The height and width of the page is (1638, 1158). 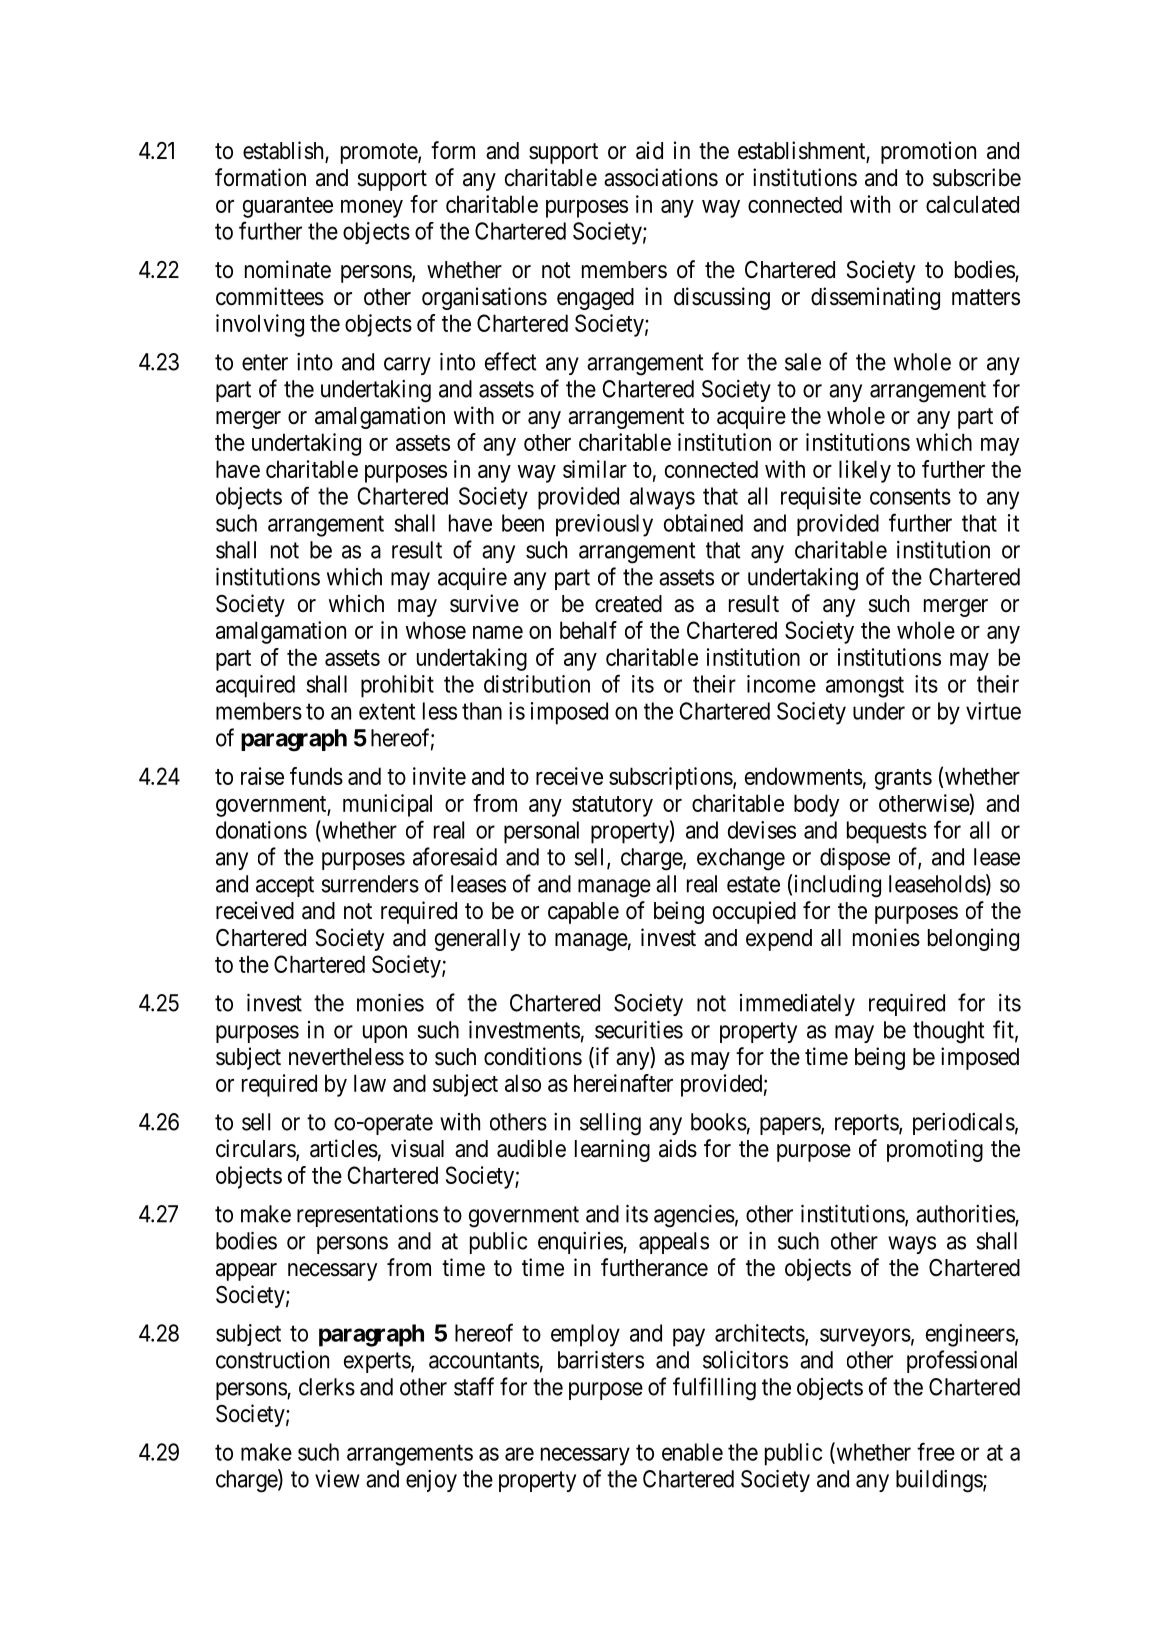 I want to click on view, so click(x=337, y=1479).
